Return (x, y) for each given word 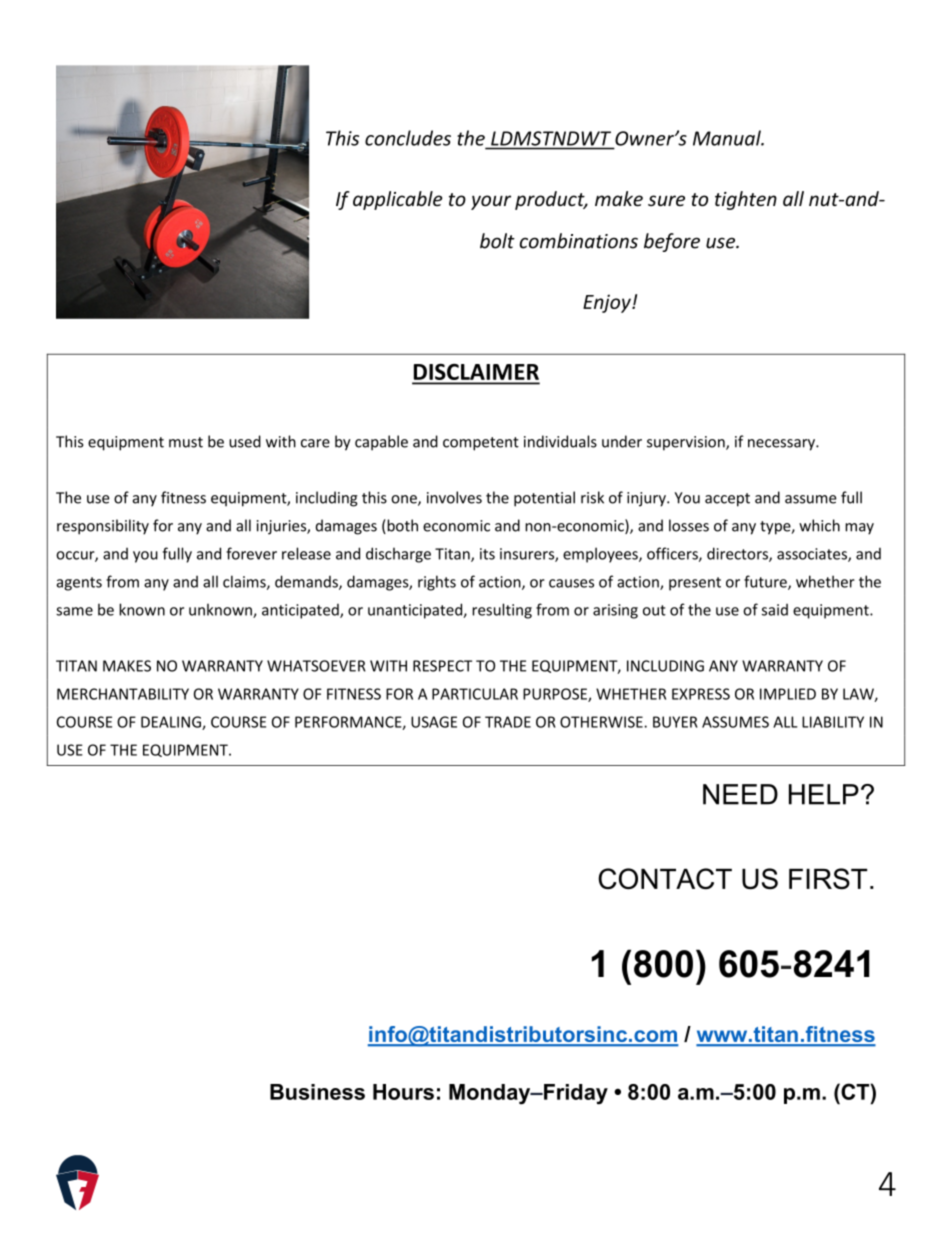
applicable (397, 200)
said (775, 610)
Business (317, 1092)
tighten (746, 200)
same (74, 611)
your (491, 202)
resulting (502, 611)
